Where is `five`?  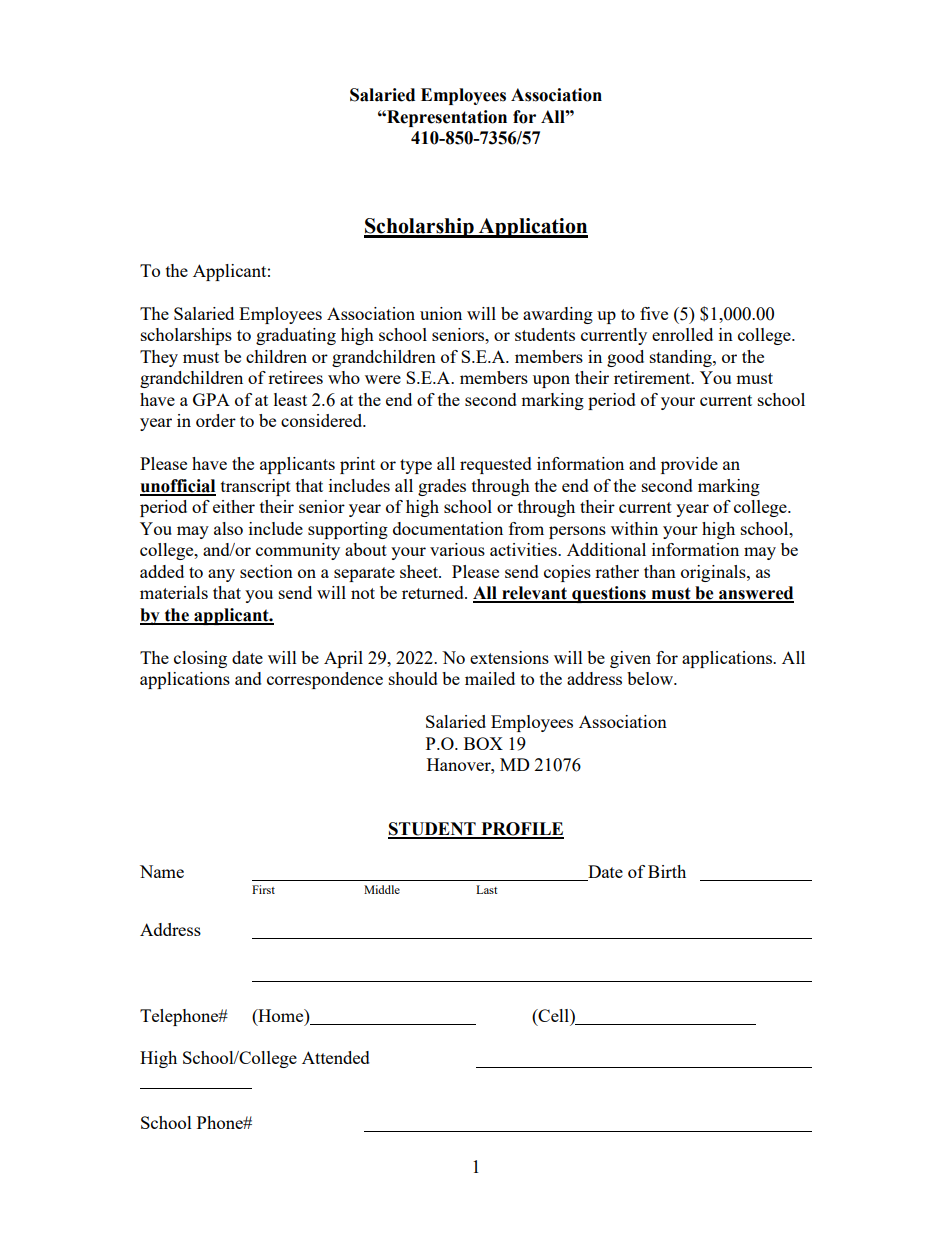 five is located at coordinates (654, 313).
